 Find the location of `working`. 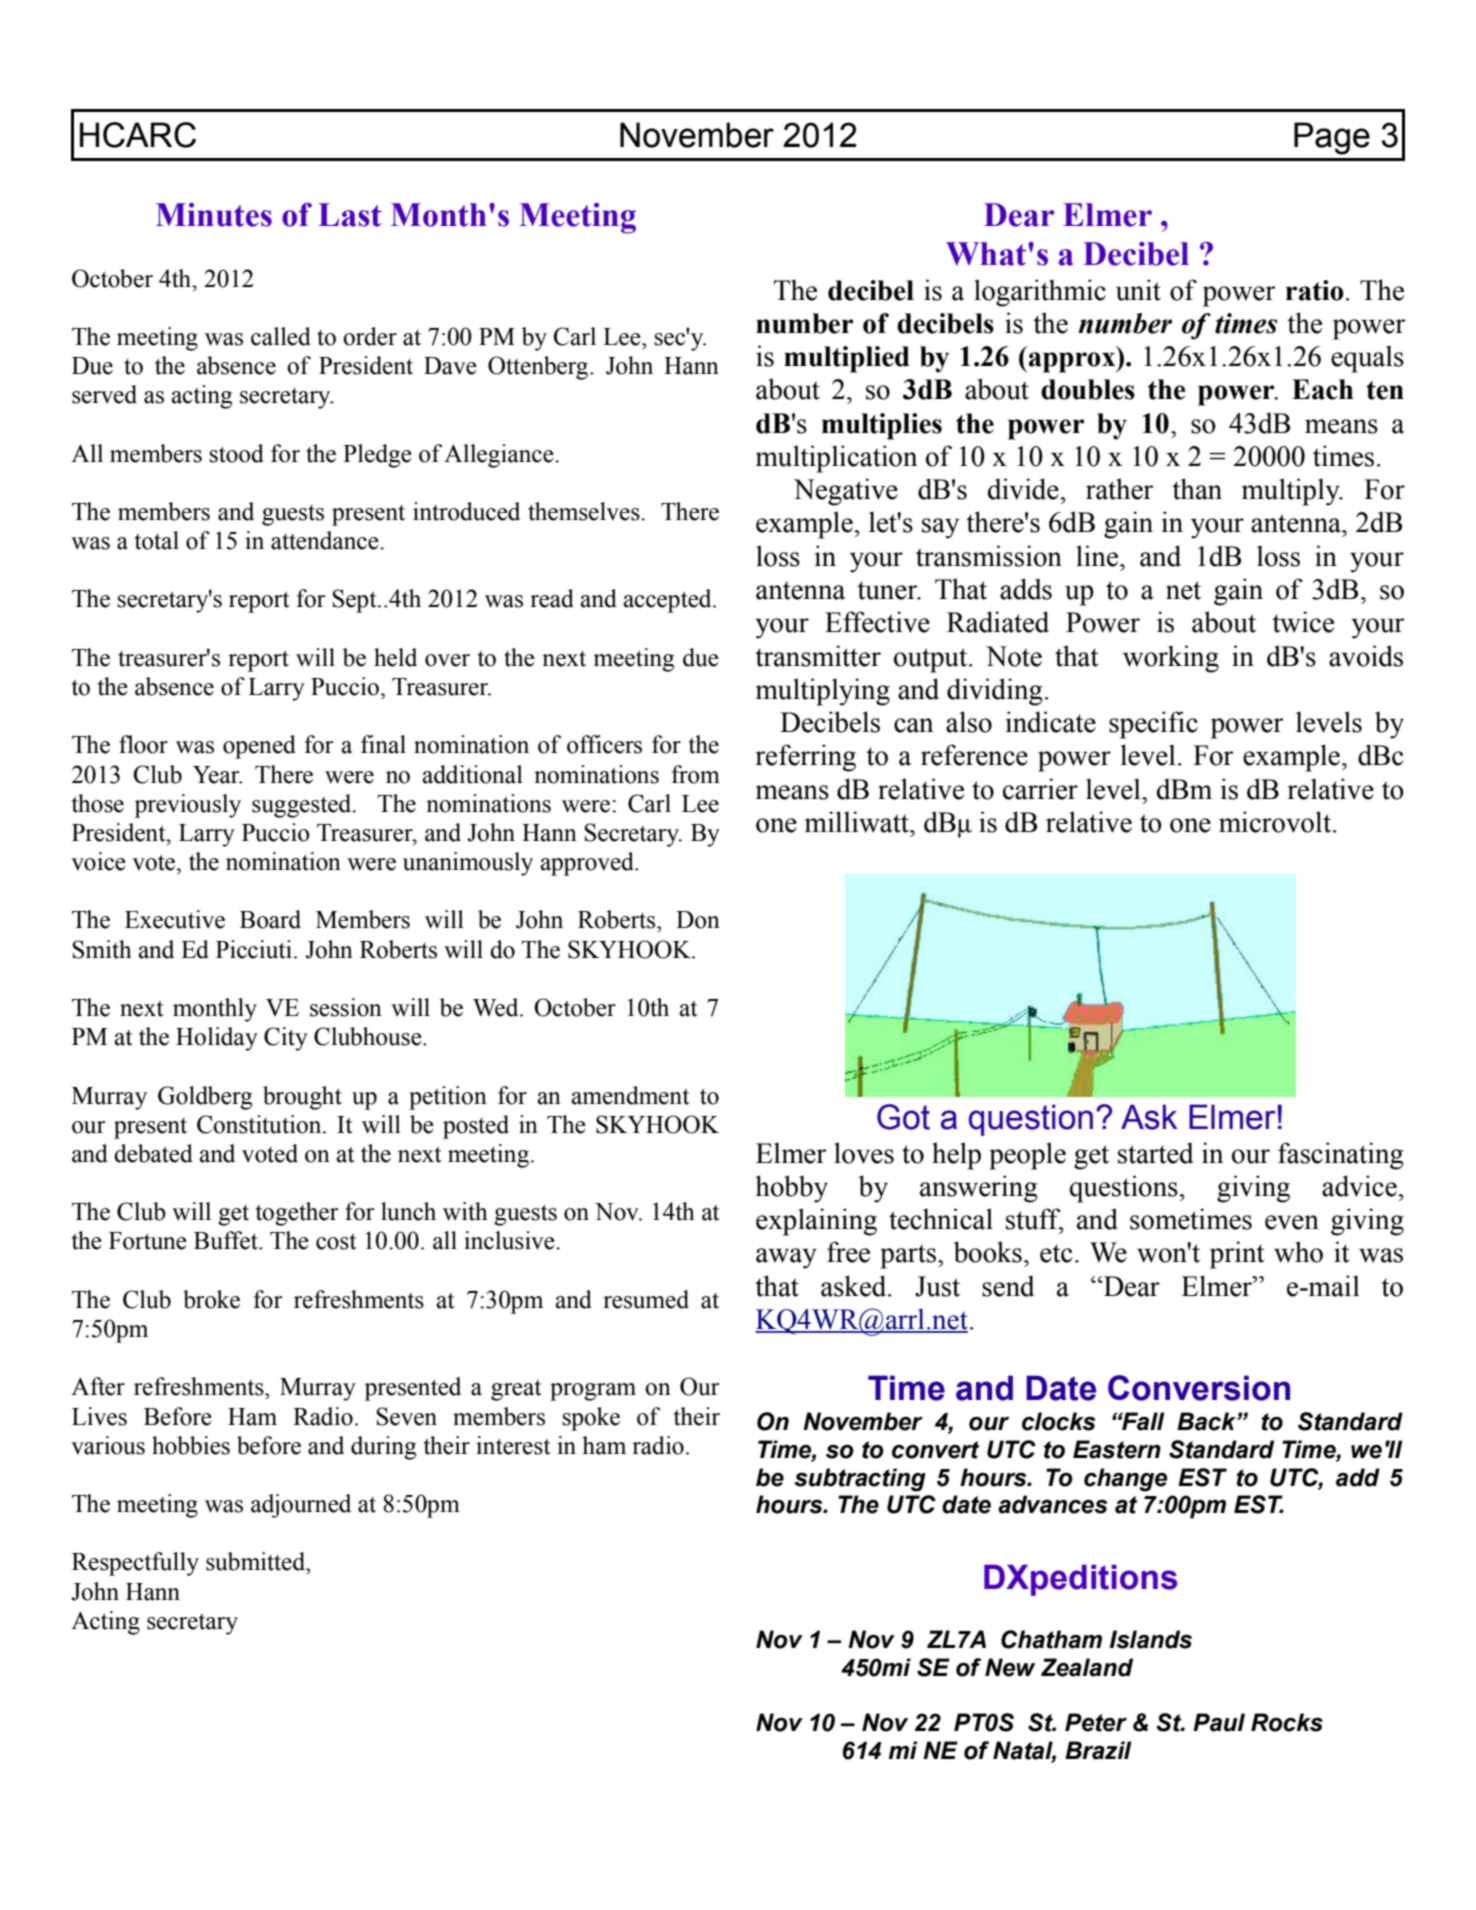

working is located at coordinates (1171, 659).
